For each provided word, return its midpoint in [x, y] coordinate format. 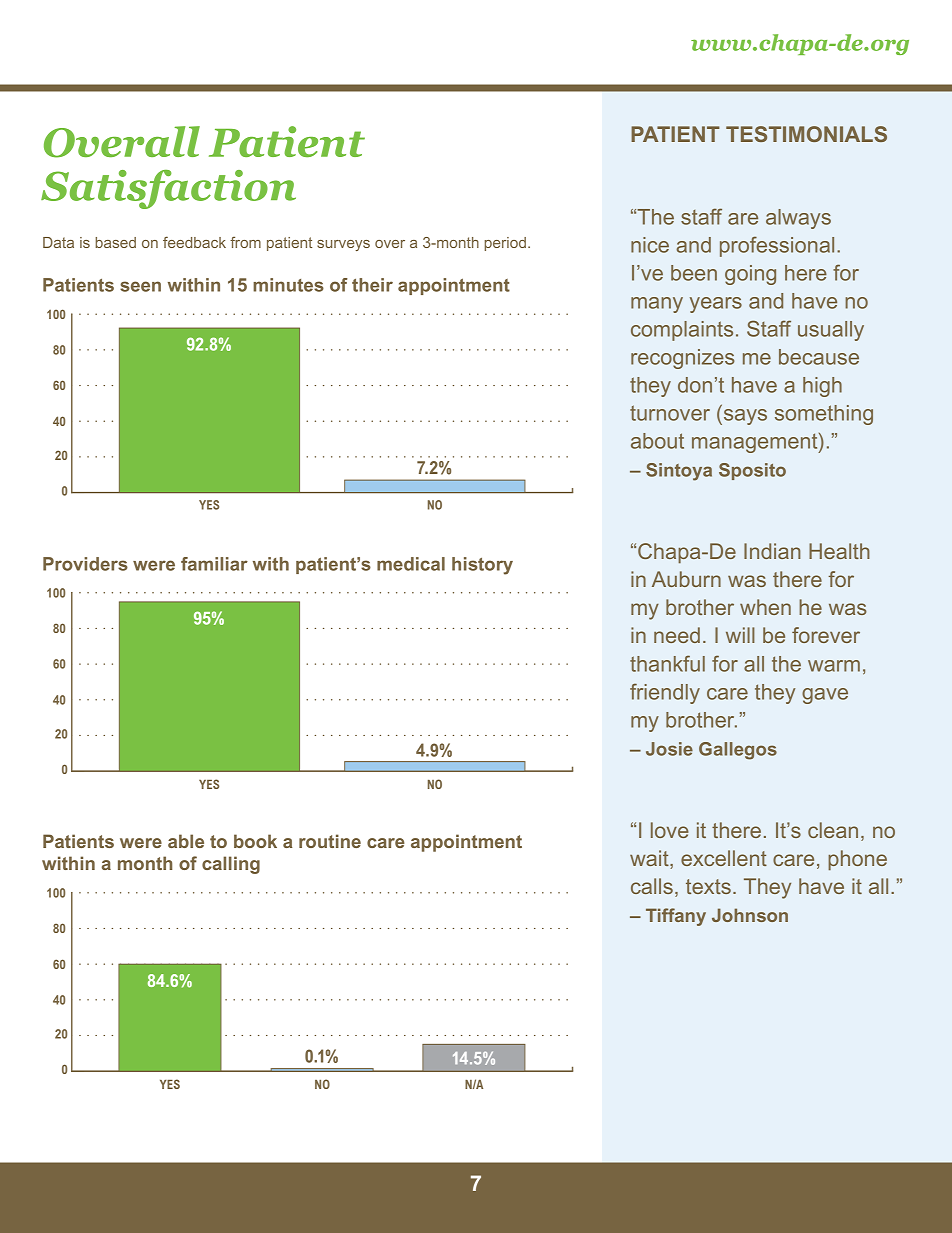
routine [330, 841]
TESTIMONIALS [806, 134]
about [657, 441]
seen [140, 286]
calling [231, 865]
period [505, 244]
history [482, 566]
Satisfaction [168, 189]
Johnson [750, 915]
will [740, 635]
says [744, 417]
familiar [214, 564]
